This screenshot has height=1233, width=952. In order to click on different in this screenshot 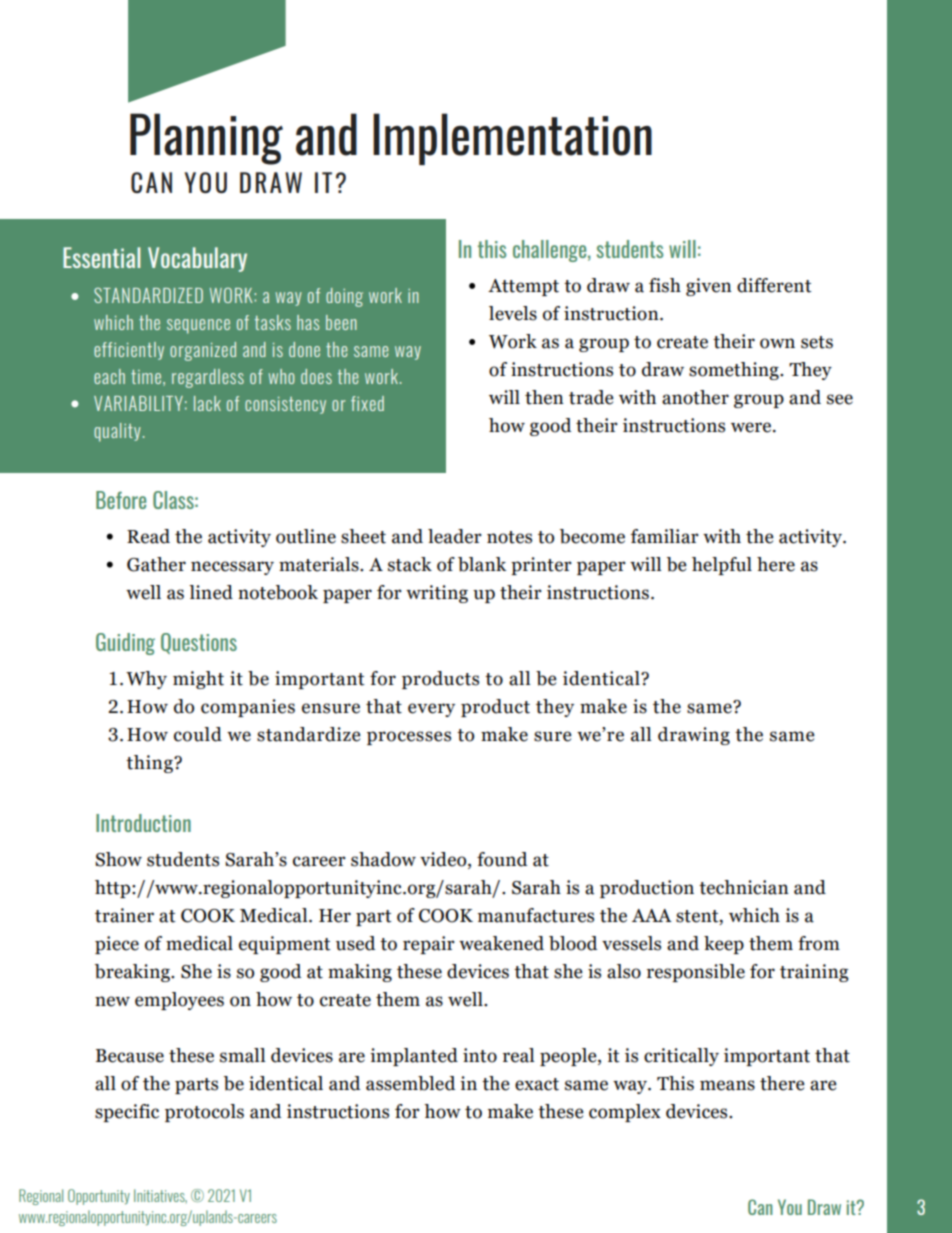, I will do `click(774, 285)`.
